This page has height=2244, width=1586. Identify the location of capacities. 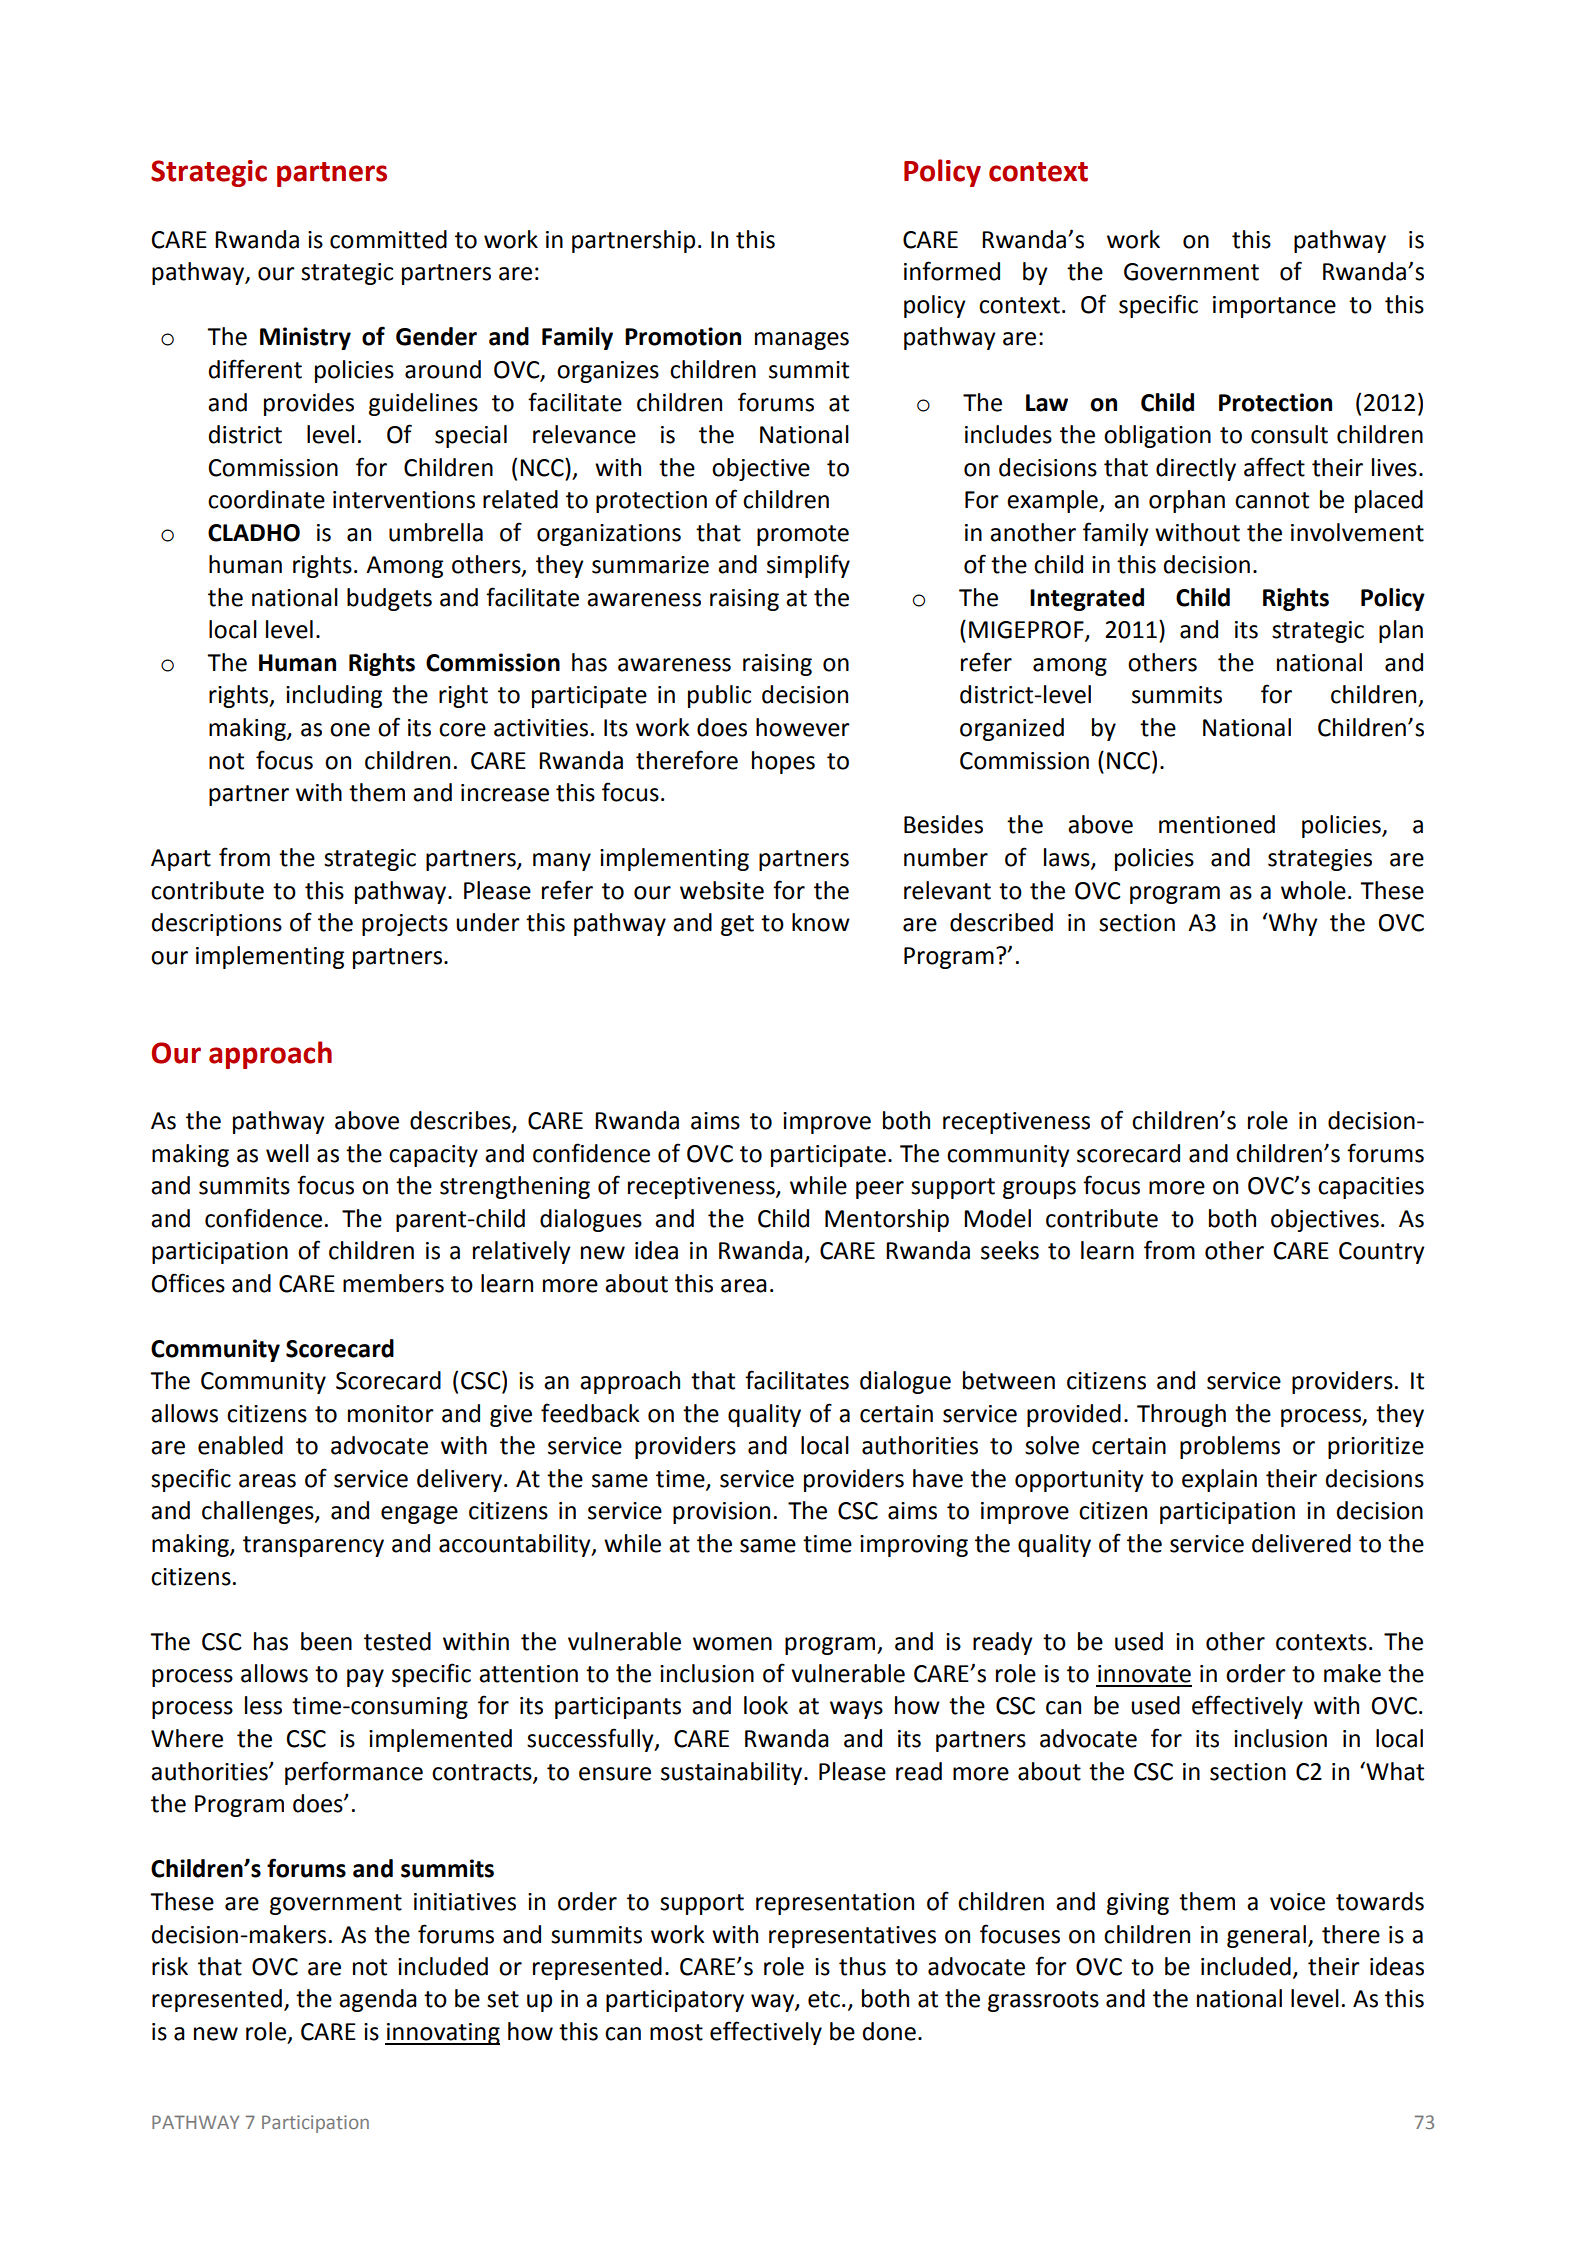
(1371, 1188).
